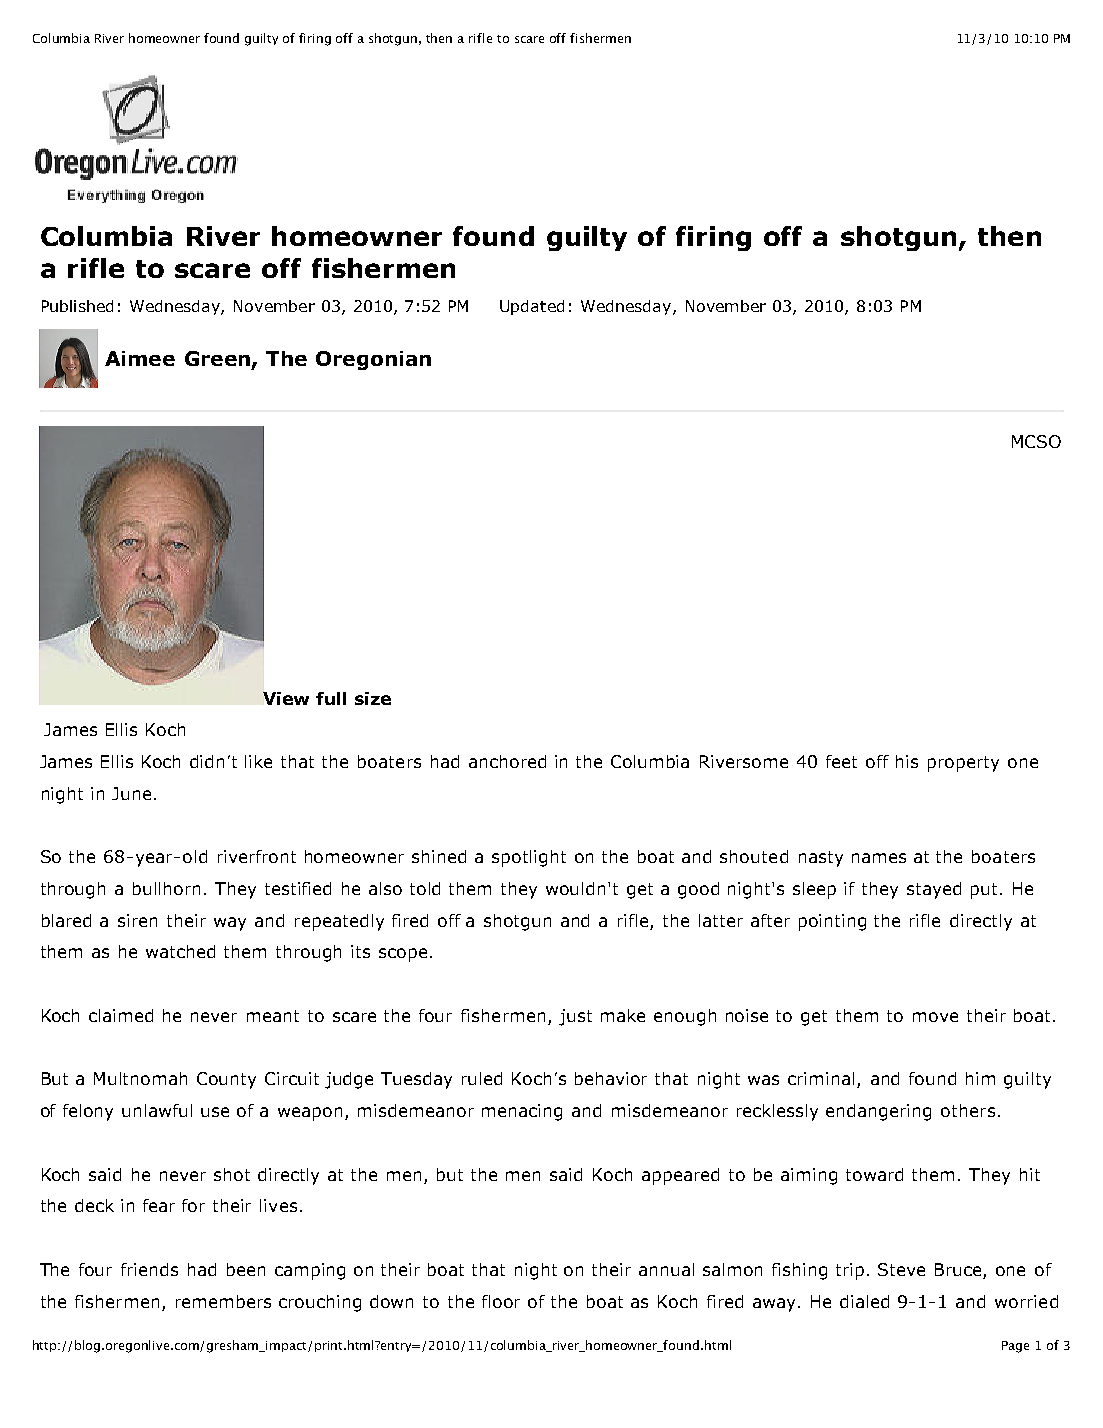 This document has width=1103, height=1428. Describe the element at coordinates (864, 1301) in the document. I see `dialed` at that location.
